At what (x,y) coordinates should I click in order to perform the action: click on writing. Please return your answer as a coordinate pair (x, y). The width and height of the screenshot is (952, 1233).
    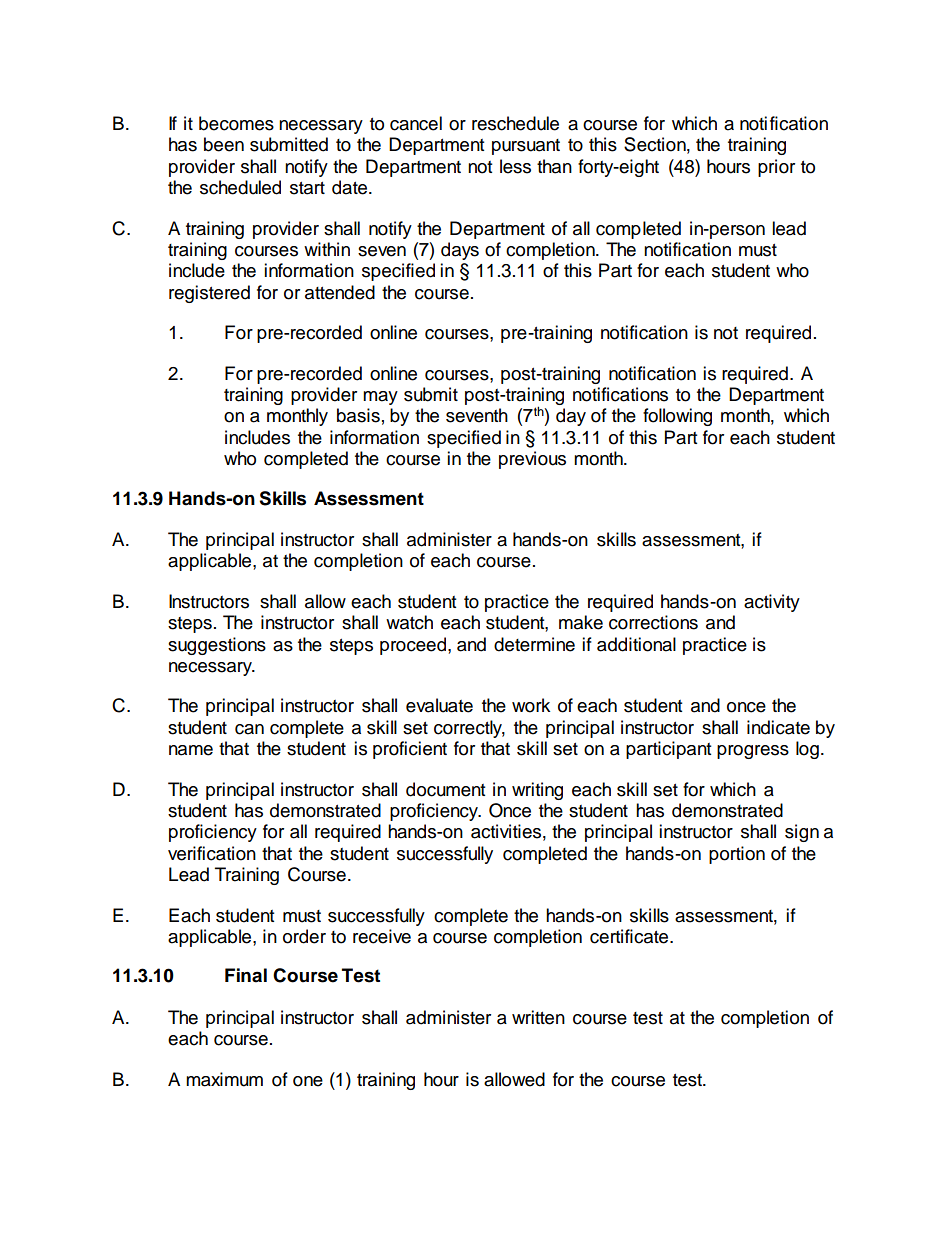
    Looking at the image, I should click on (537, 791).
